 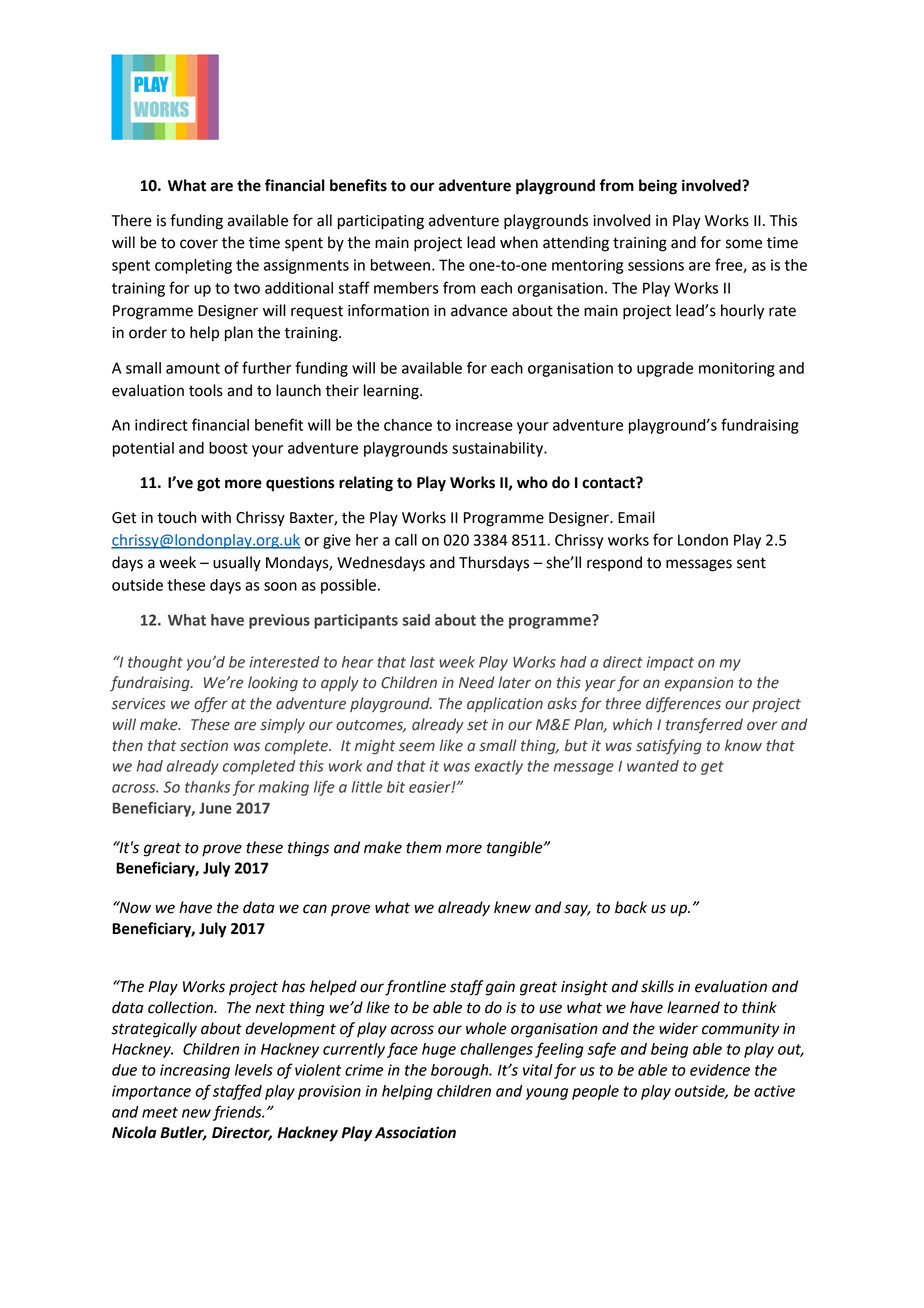 I want to click on Email, so click(x=636, y=517).
